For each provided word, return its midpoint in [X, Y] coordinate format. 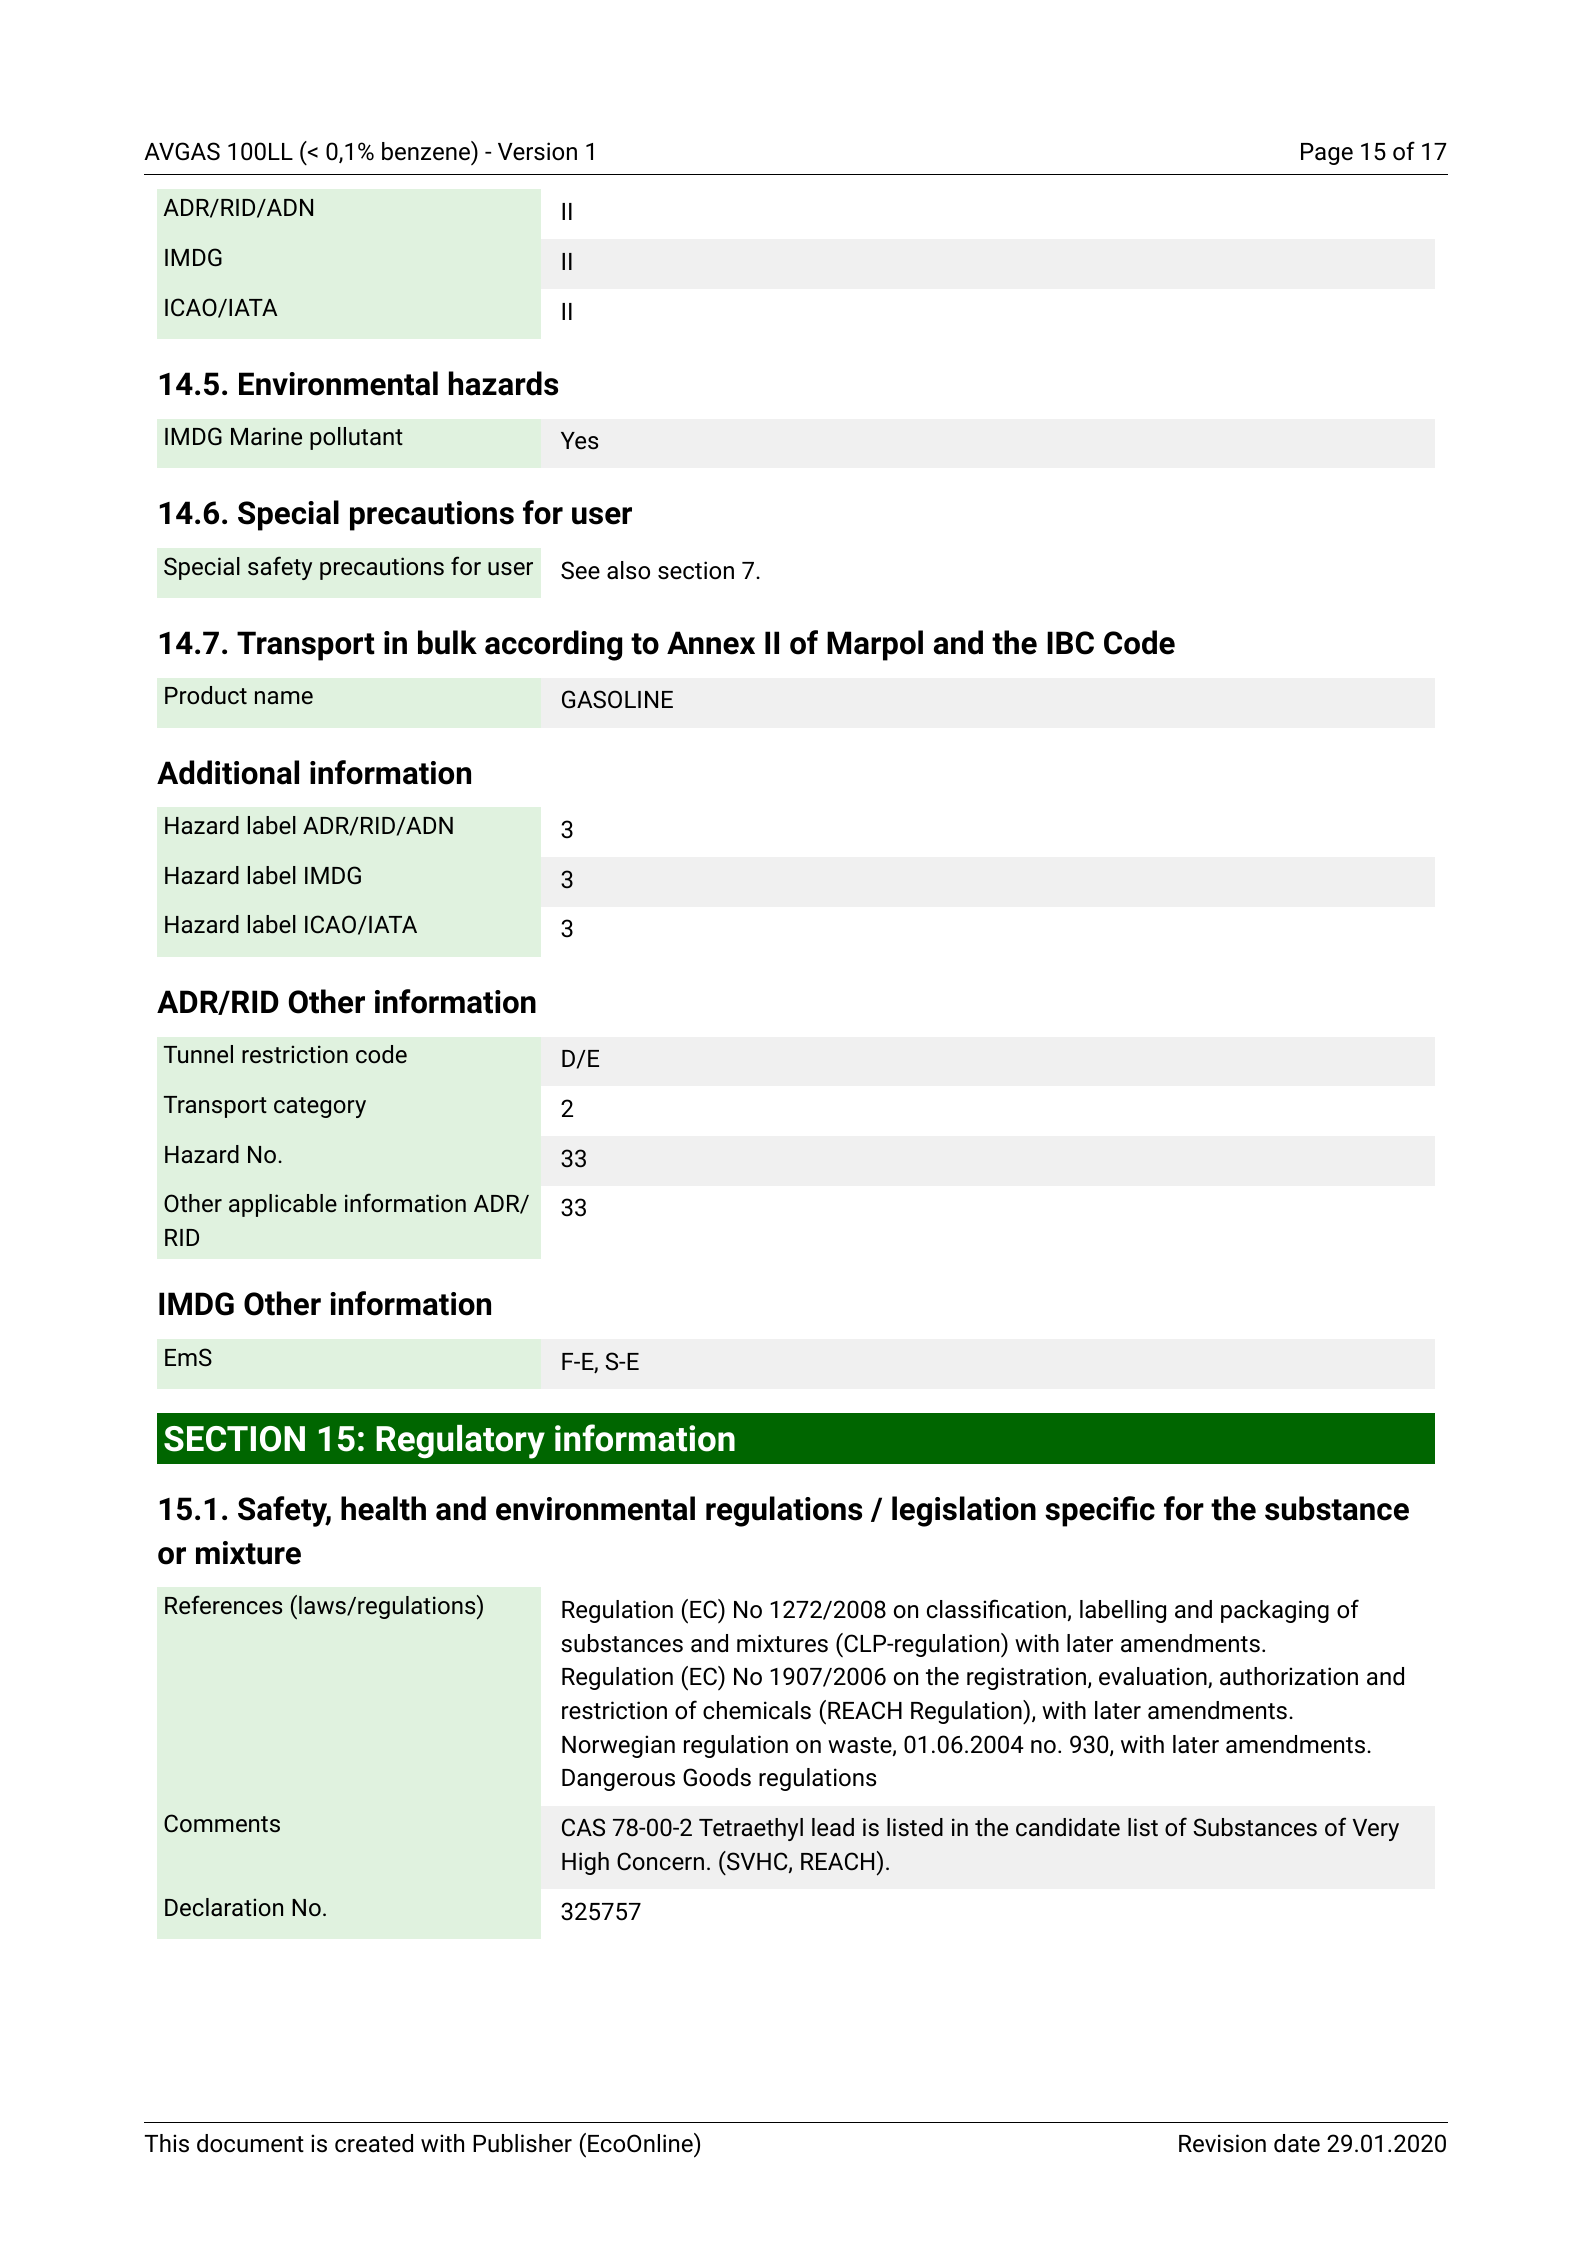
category [320, 1107]
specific [1100, 1511]
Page [1327, 154]
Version [537, 151]
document [250, 2143]
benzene [427, 151]
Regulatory [460, 1442]
